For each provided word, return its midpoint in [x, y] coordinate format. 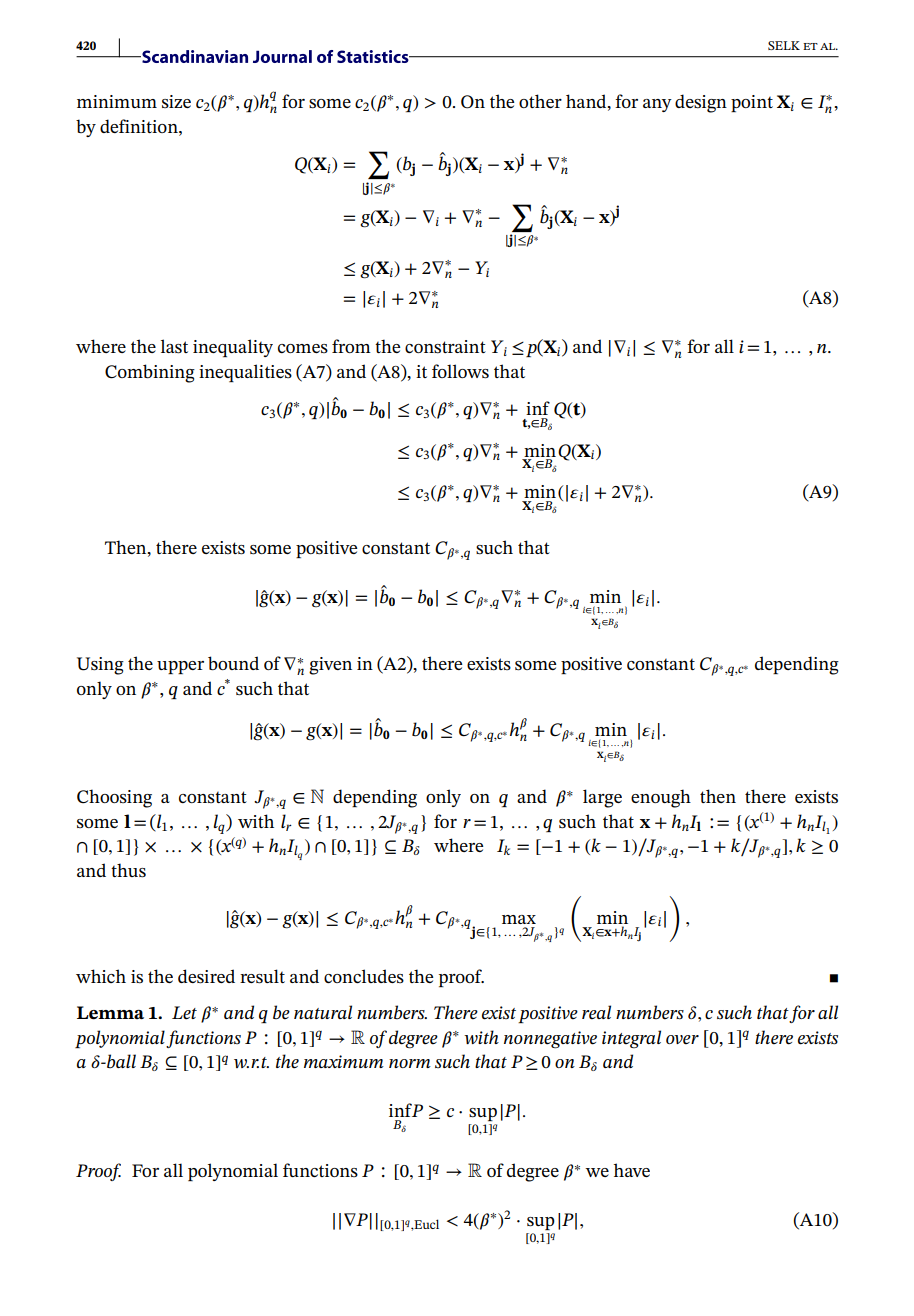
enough [661, 798]
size [176, 101]
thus [128, 870]
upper [180, 667]
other [540, 101]
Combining [150, 373]
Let [184, 1013]
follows [460, 371]
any [657, 105]
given [330, 666]
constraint [445, 347]
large [602, 798]
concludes [364, 976]
